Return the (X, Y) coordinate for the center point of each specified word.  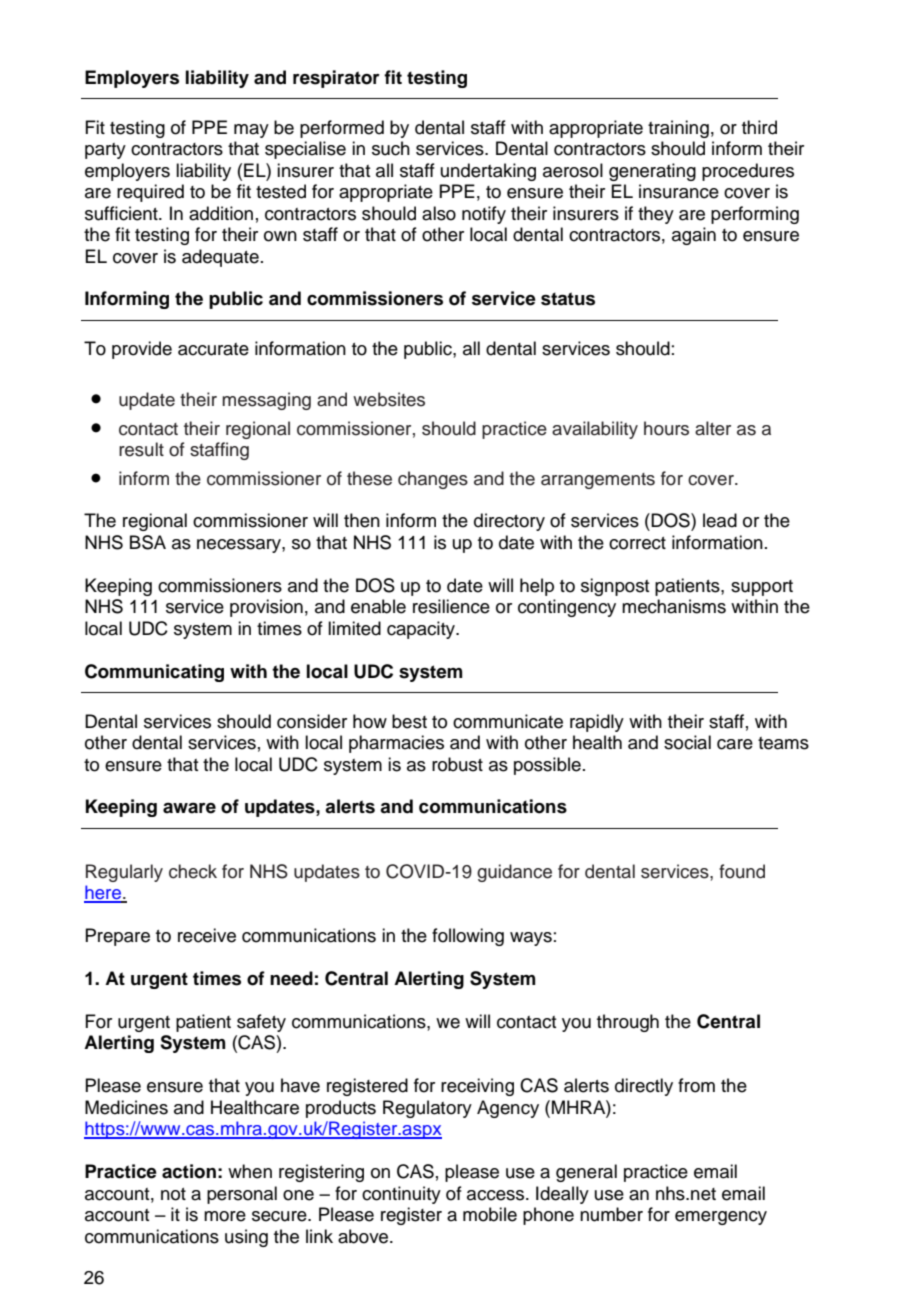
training (678, 129)
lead (720, 520)
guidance (514, 873)
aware (189, 808)
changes (433, 480)
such (391, 148)
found (742, 871)
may (251, 131)
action (189, 1171)
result (141, 449)
